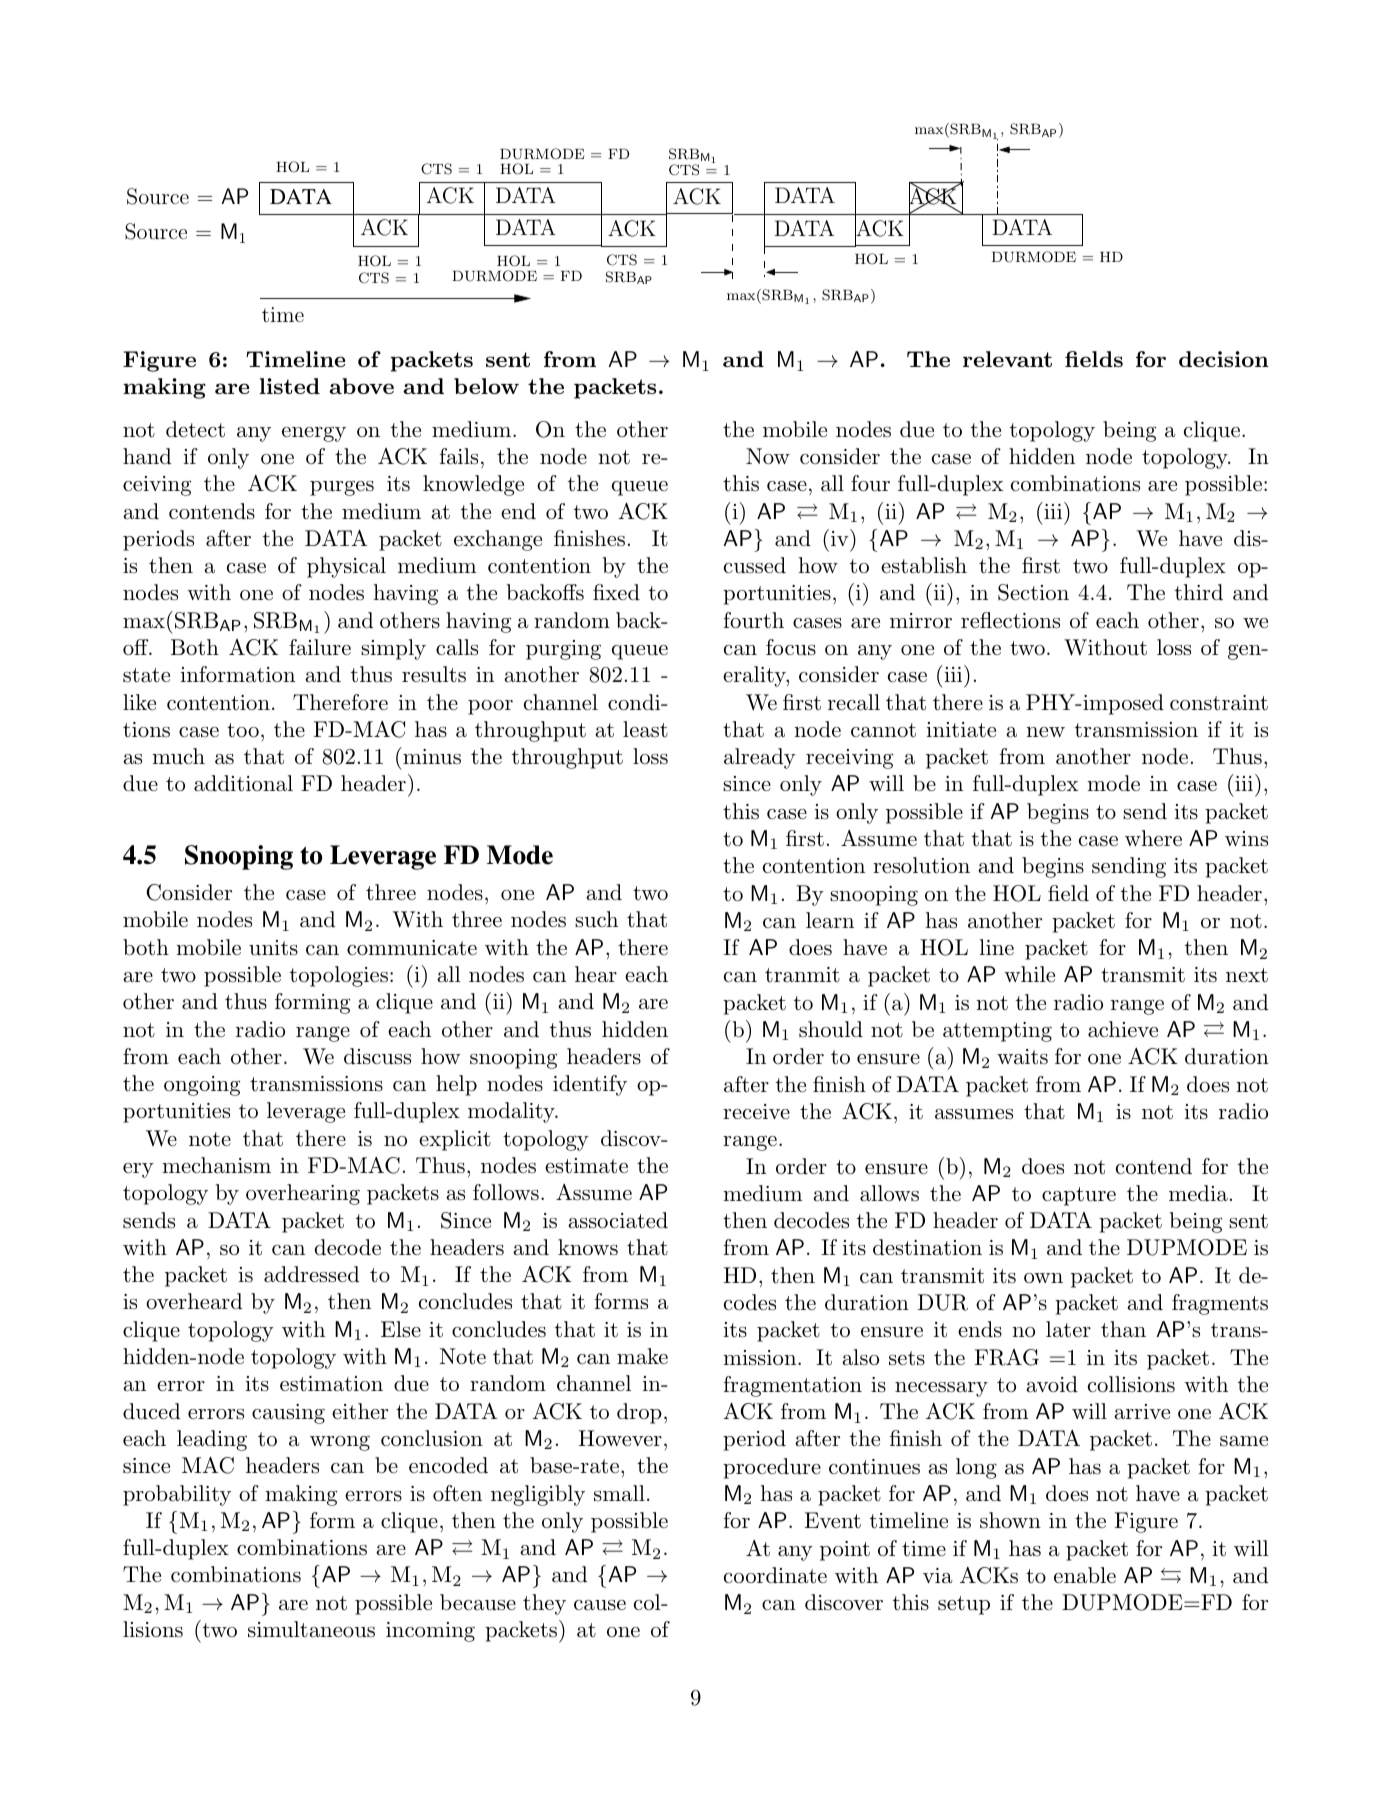 This document has height=1808, width=1397. Describe the element at coordinates (1007, 359) in the document. I see `relevant` at that location.
